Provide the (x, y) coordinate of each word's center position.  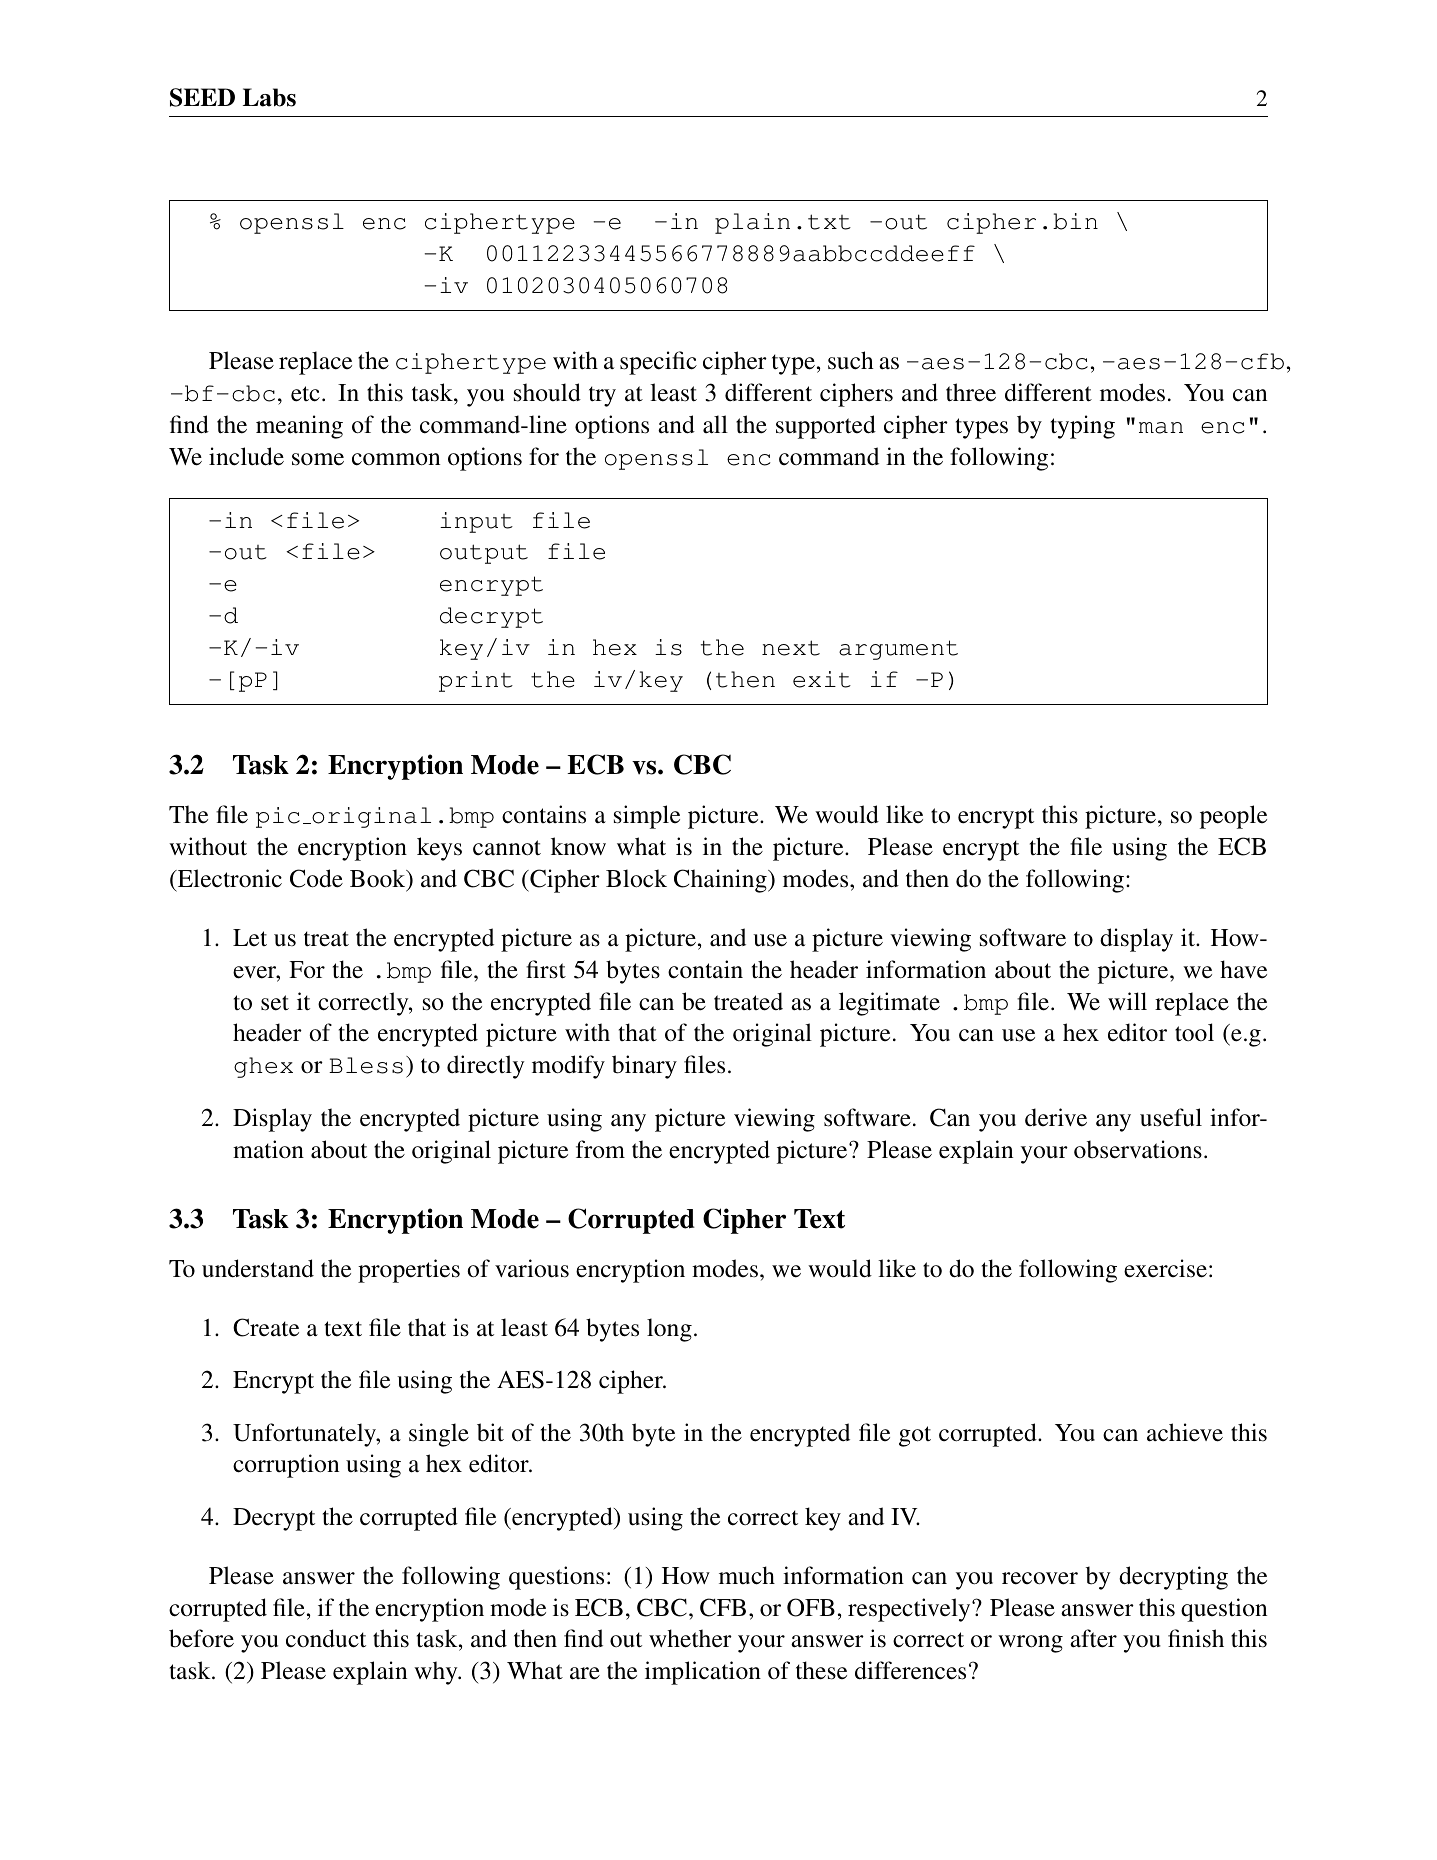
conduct (326, 1638)
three (971, 392)
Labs (269, 97)
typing (1083, 427)
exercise (1165, 1268)
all (715, 424)
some (318, 459)
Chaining (721, 881)
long (669, 1330)
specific (658, 363)
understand (258, 1268)
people (1233, 817)
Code (316, 878)
